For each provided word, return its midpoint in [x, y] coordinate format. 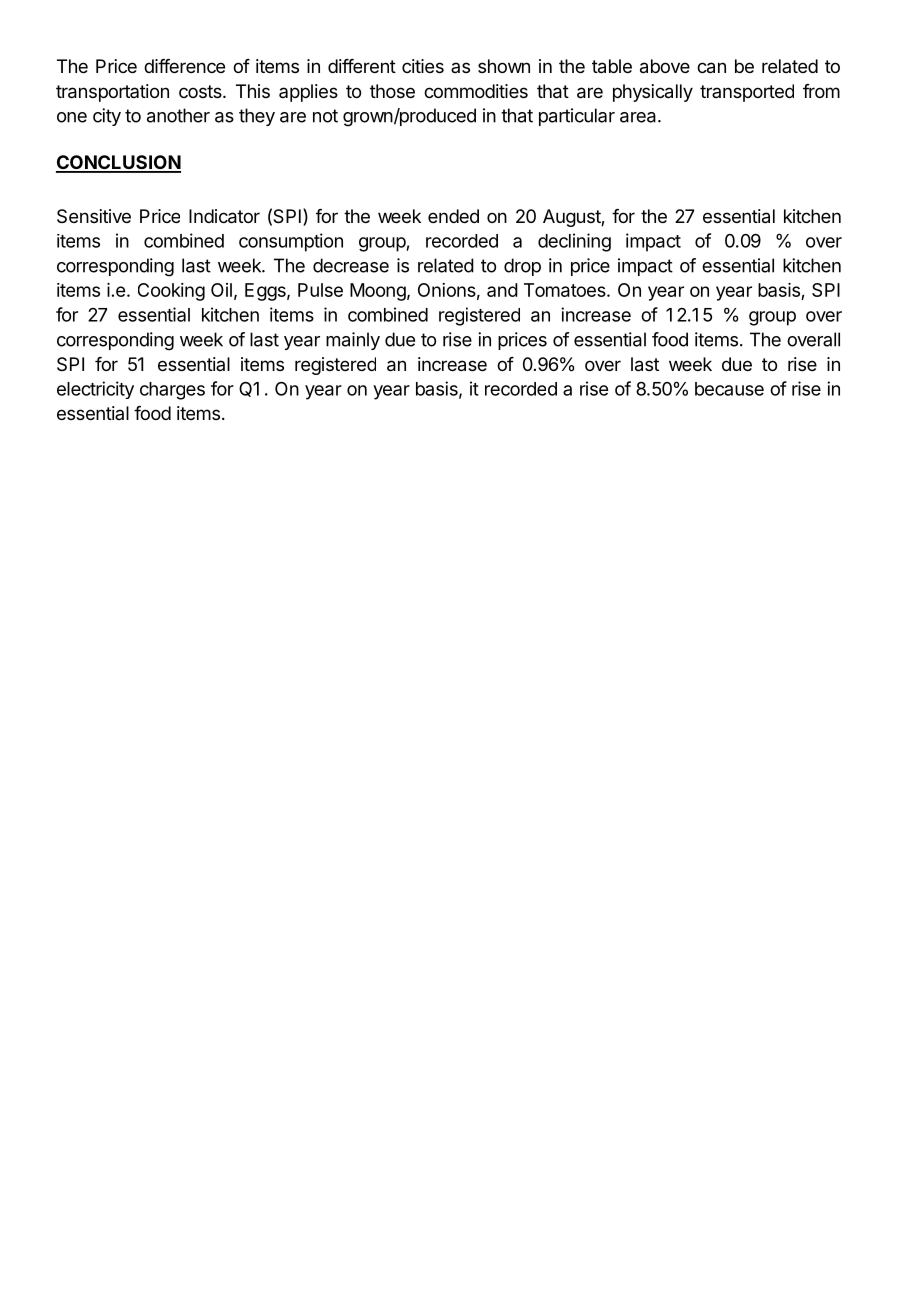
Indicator [224, 216]
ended [453, 216]
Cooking [171, 292]
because [729, 389]
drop [522, 267]
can [711, 68]
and [502, 290]
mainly [353, 341]
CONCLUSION [118, 163]
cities [423, 66]
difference [184, 66]
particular [577, 117]
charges [172, 391]
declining [574, 242]
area [639, 117]
